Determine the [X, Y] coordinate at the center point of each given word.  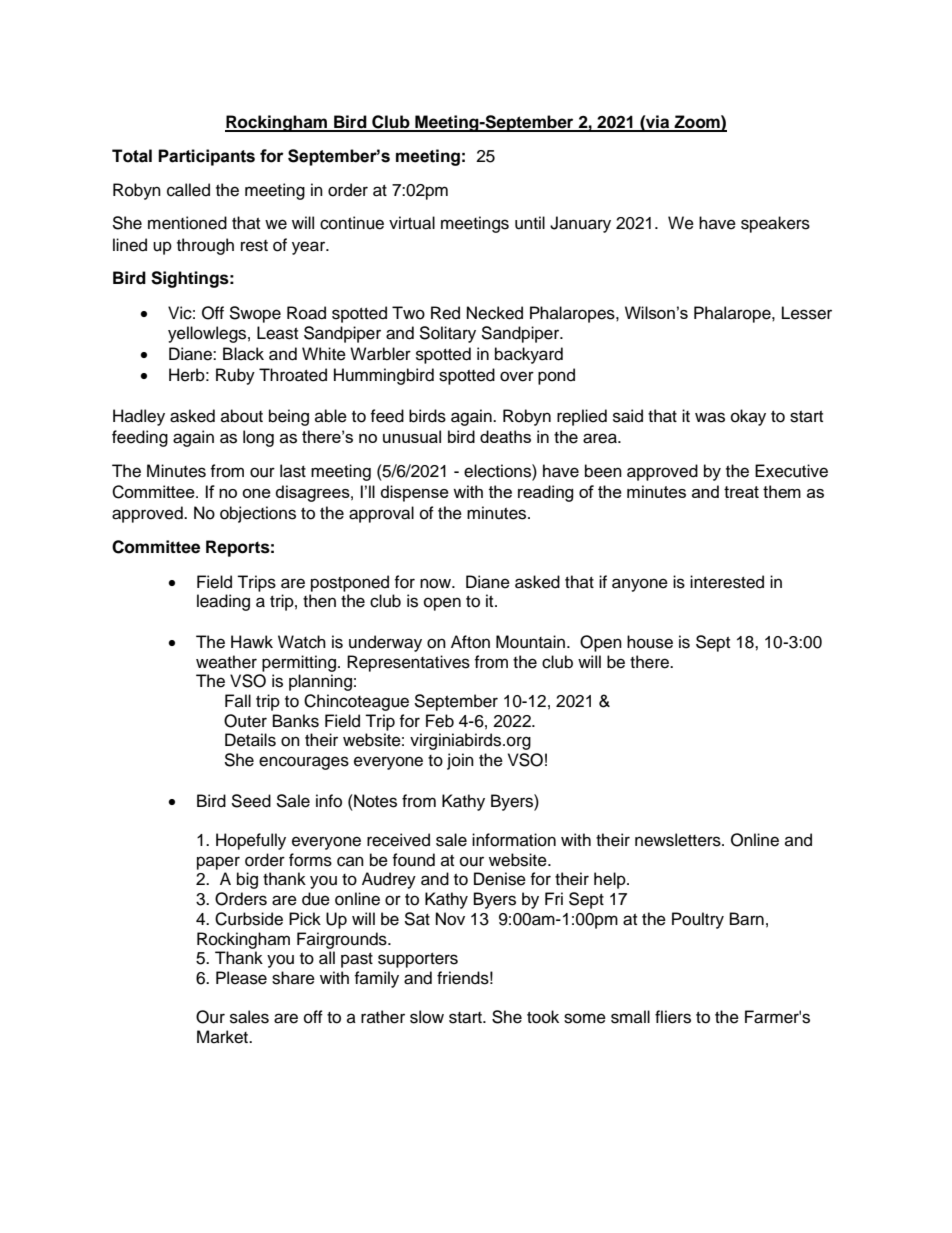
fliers [673, 1017]
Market [224, 1037]
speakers [775, 224]
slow [427, 1017]
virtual [412, 223]
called [188, 190]
